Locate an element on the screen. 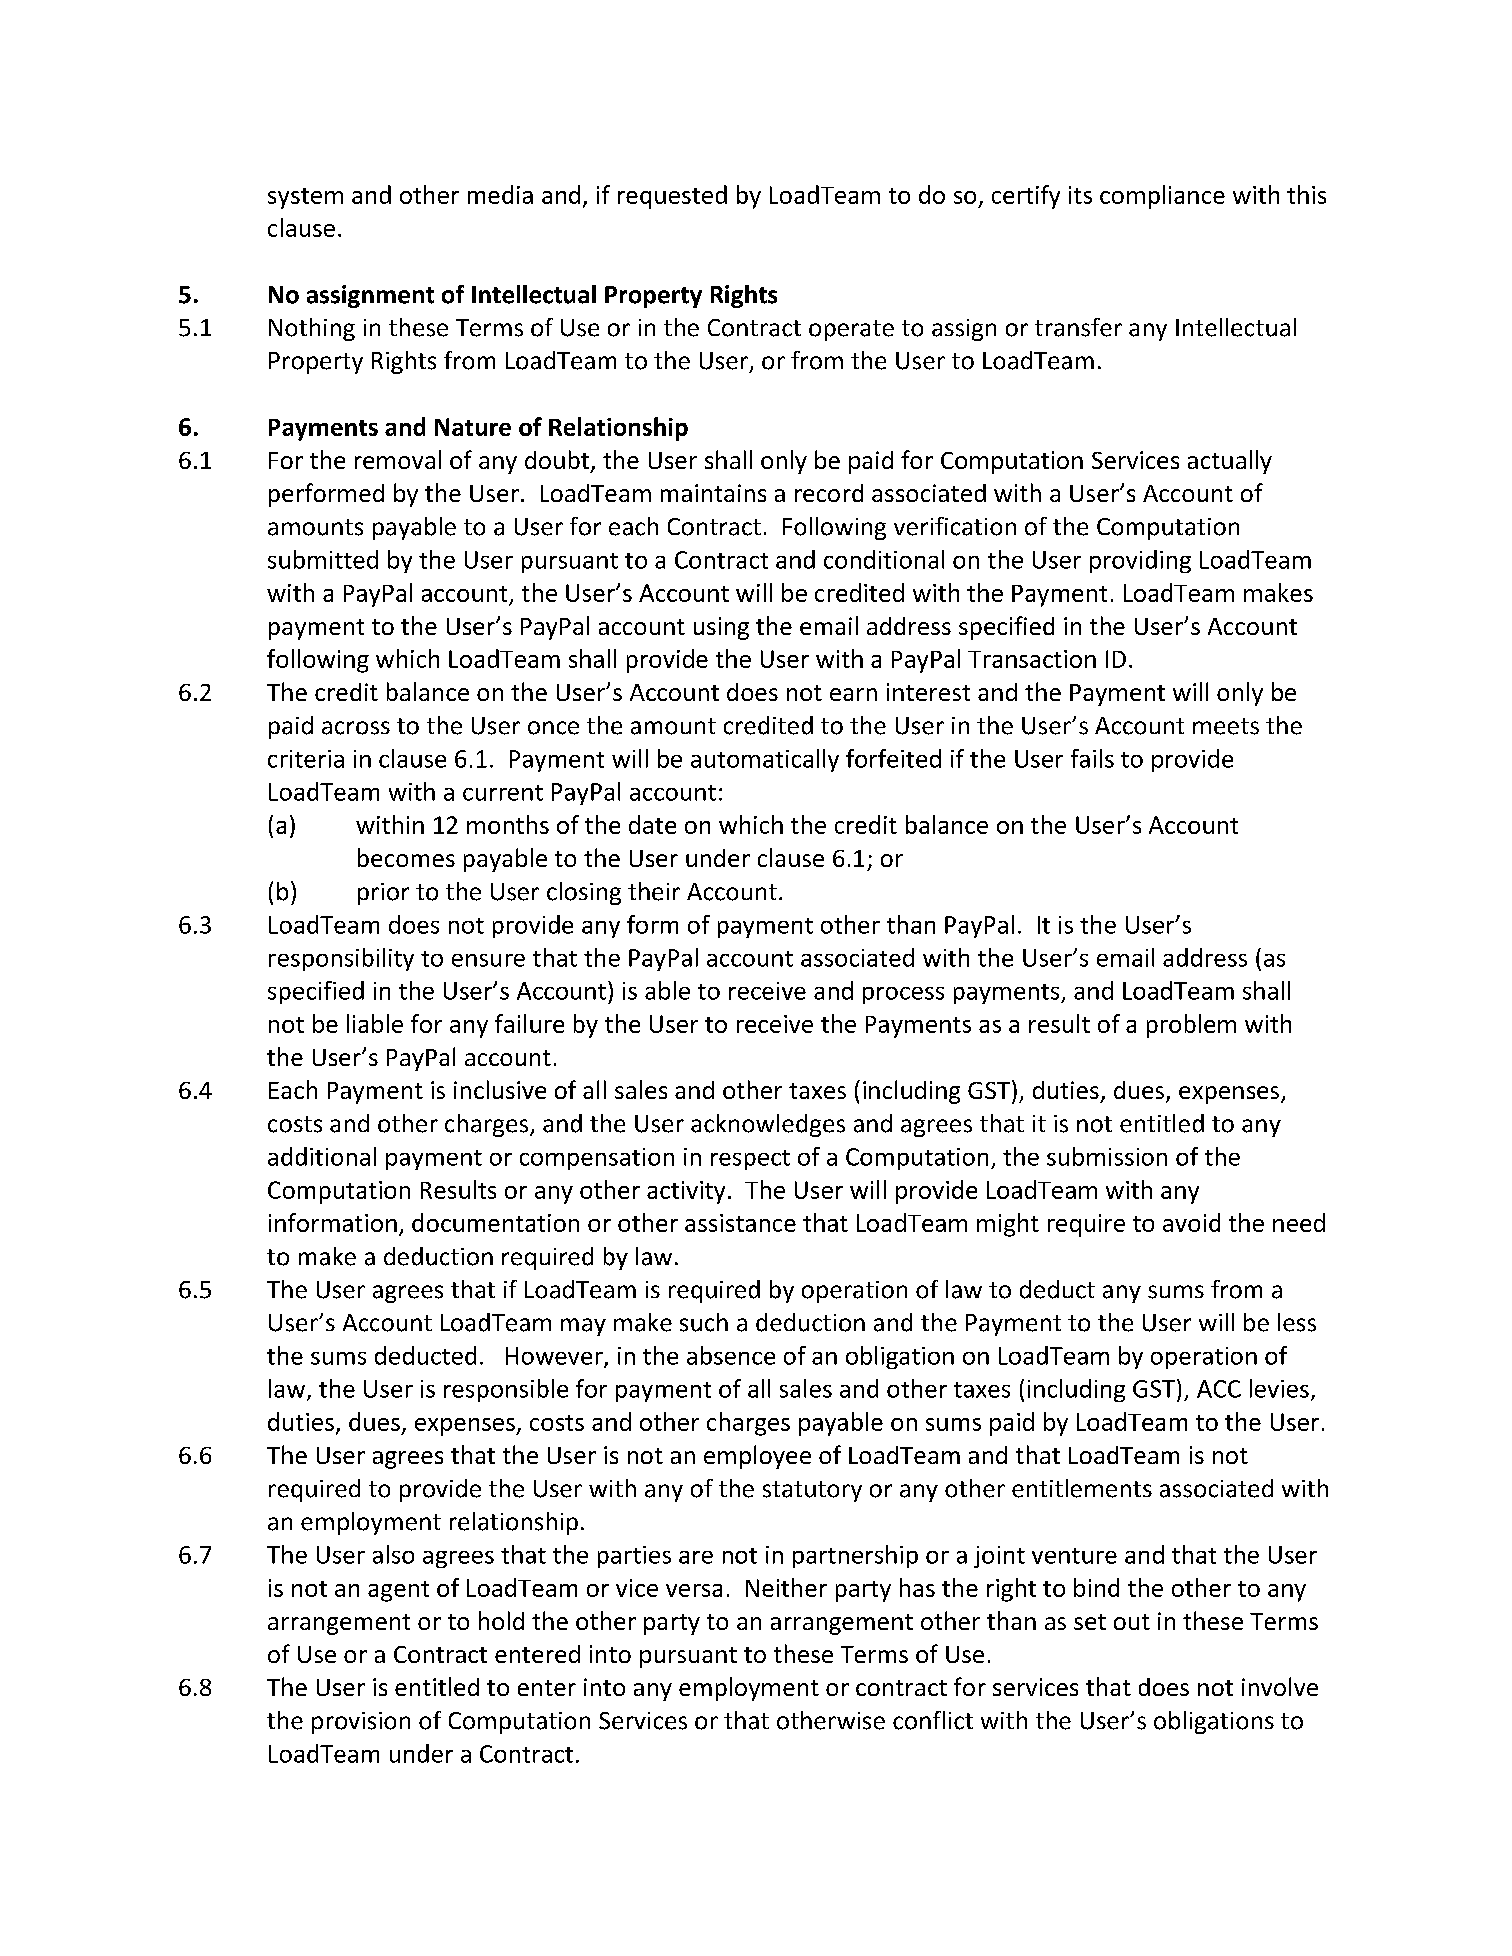 Image resolution: width=1512 pixels, height=1956 pixels. documentation is located at coordinates (495, 1222).
